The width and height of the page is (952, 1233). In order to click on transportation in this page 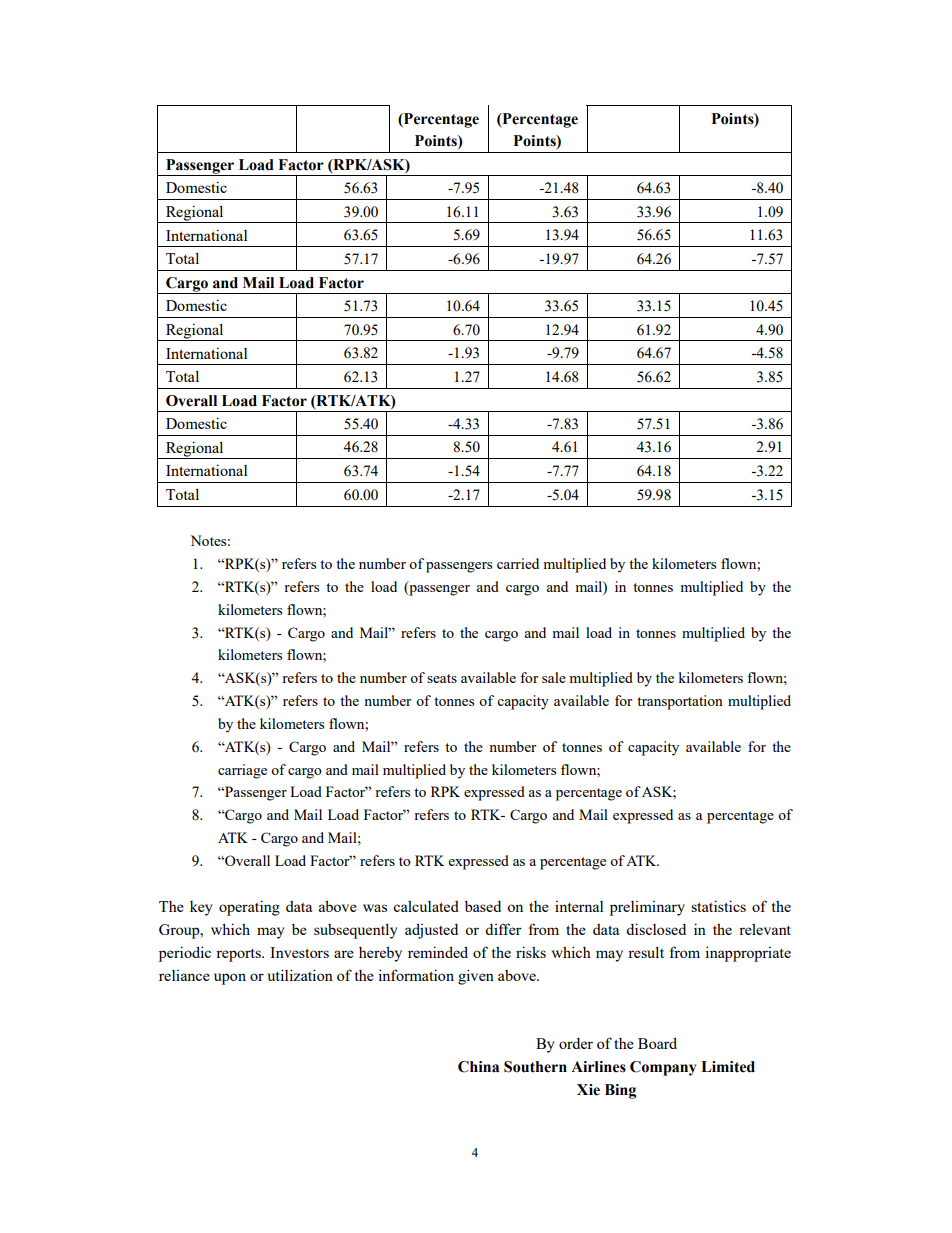, I will do `click(680, 702)`.
